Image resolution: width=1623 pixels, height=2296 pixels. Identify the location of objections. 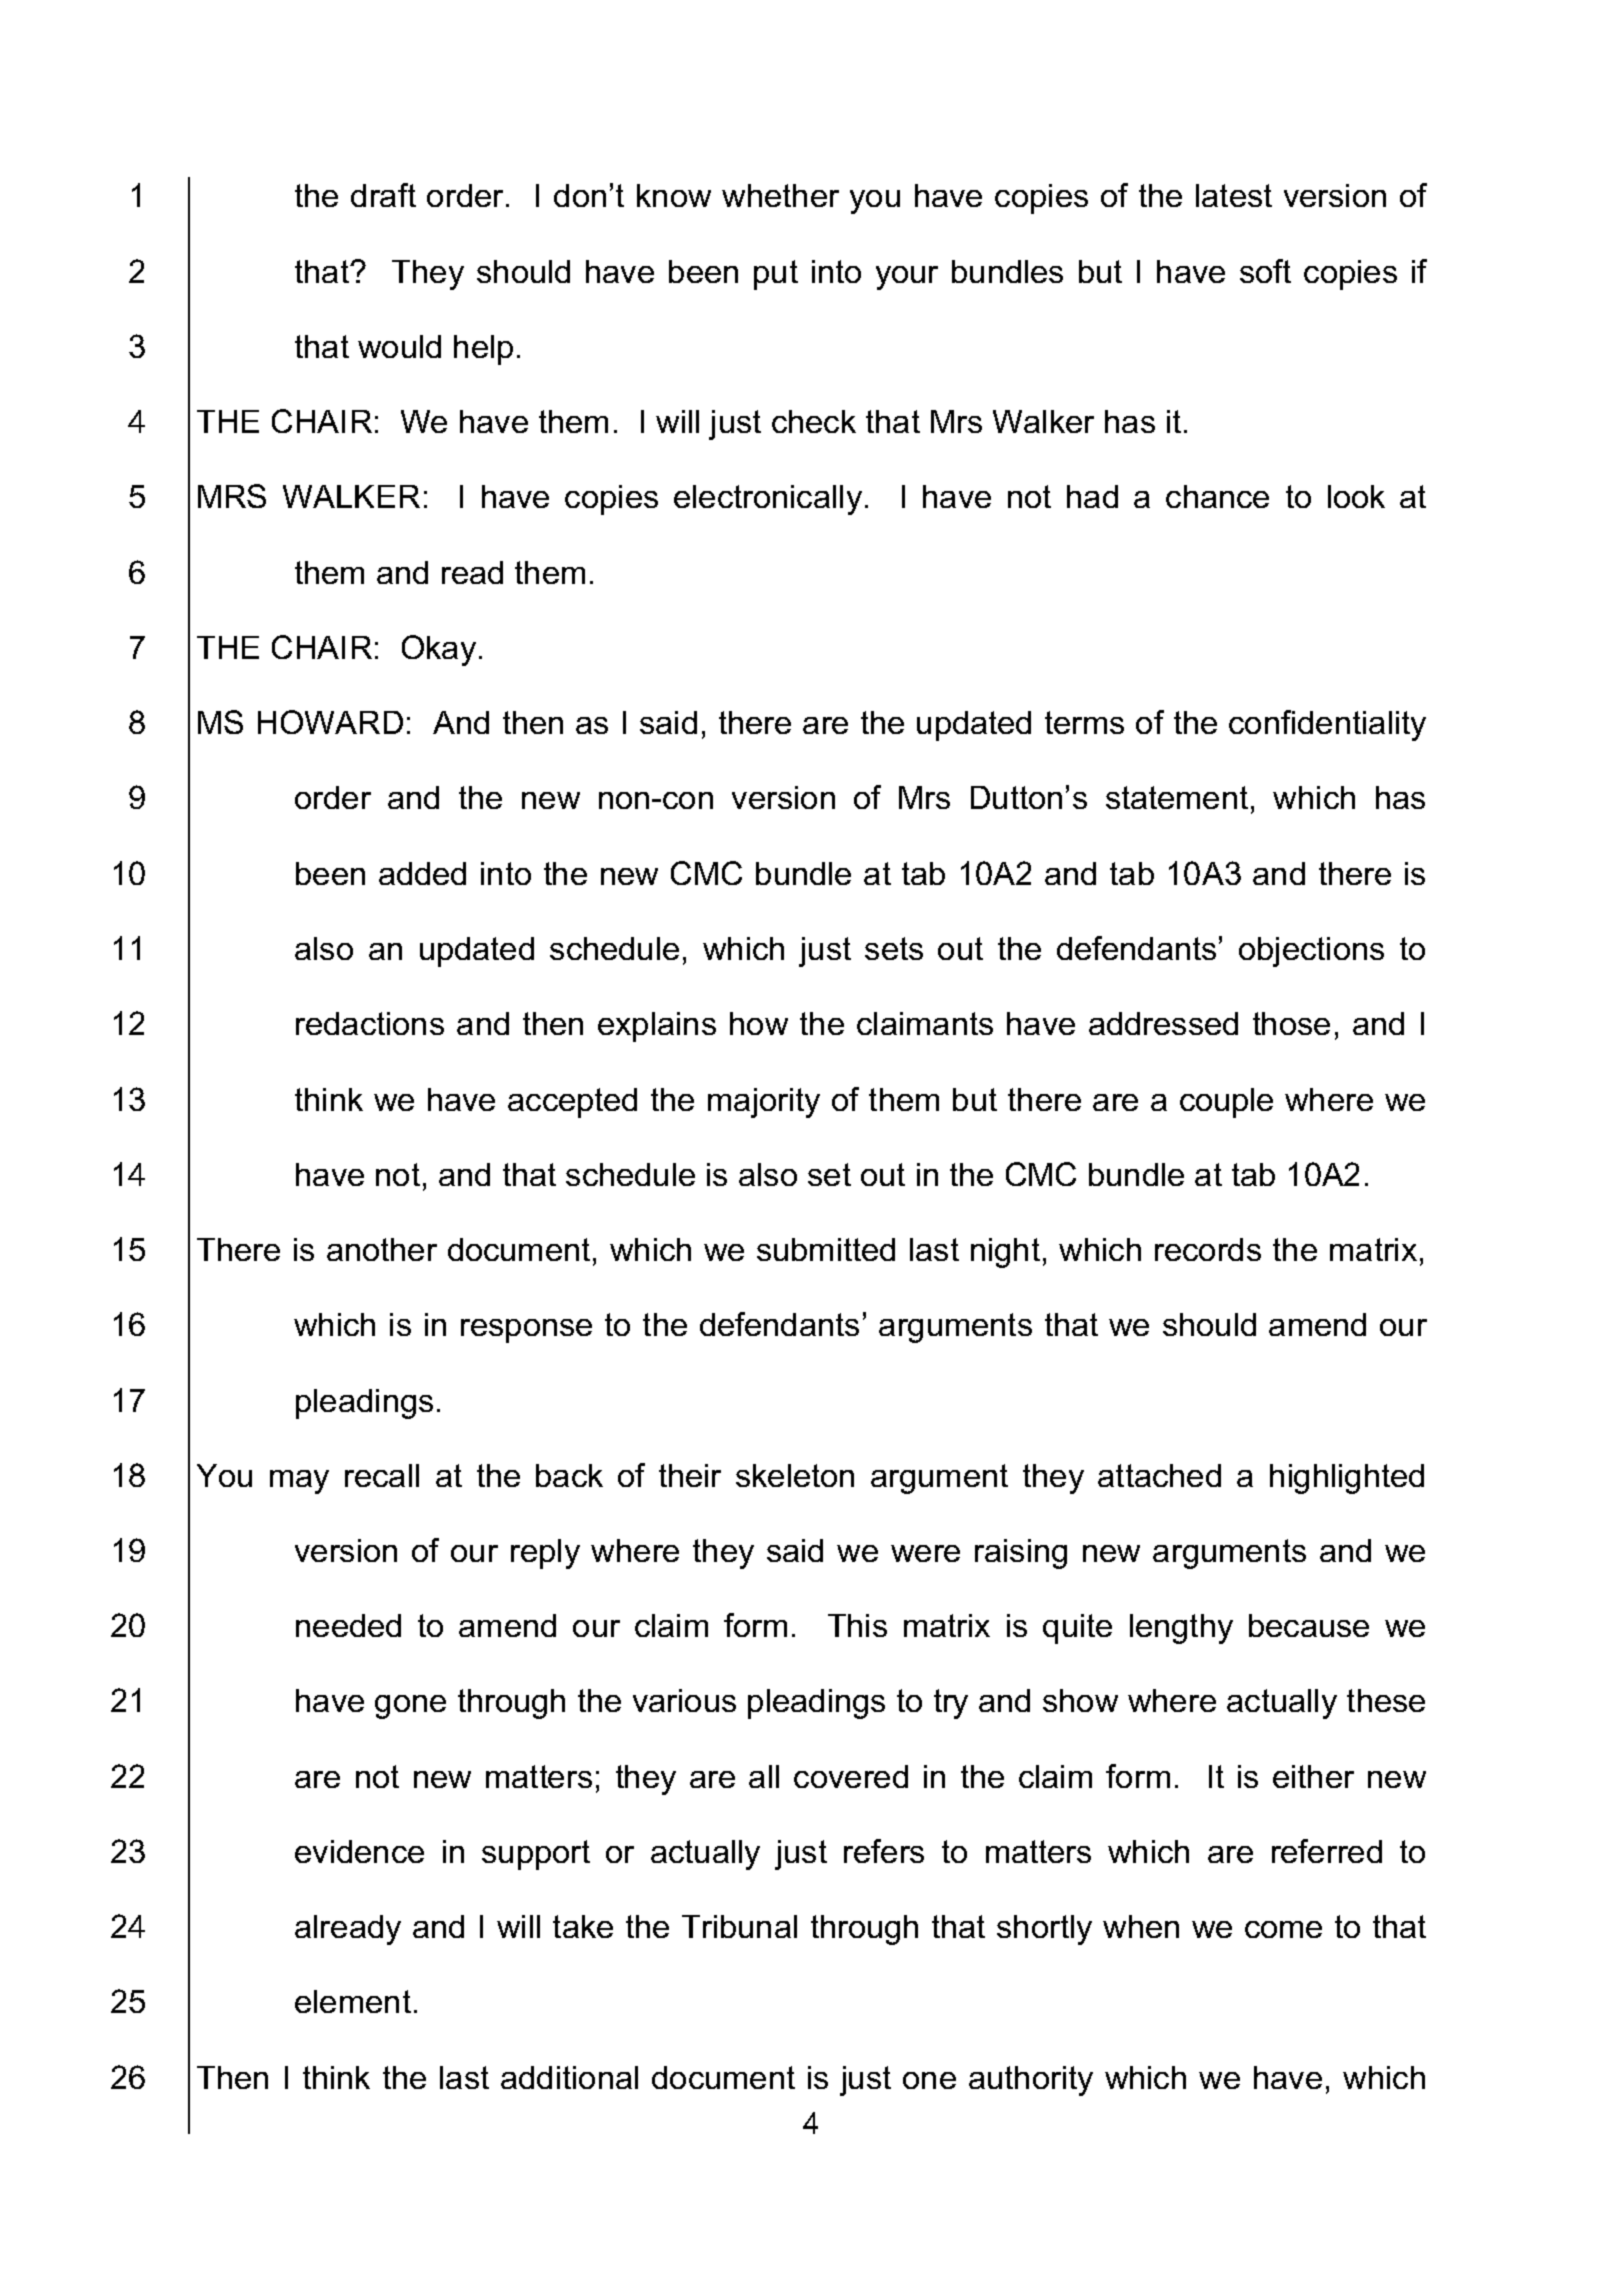
(1311, 952).
